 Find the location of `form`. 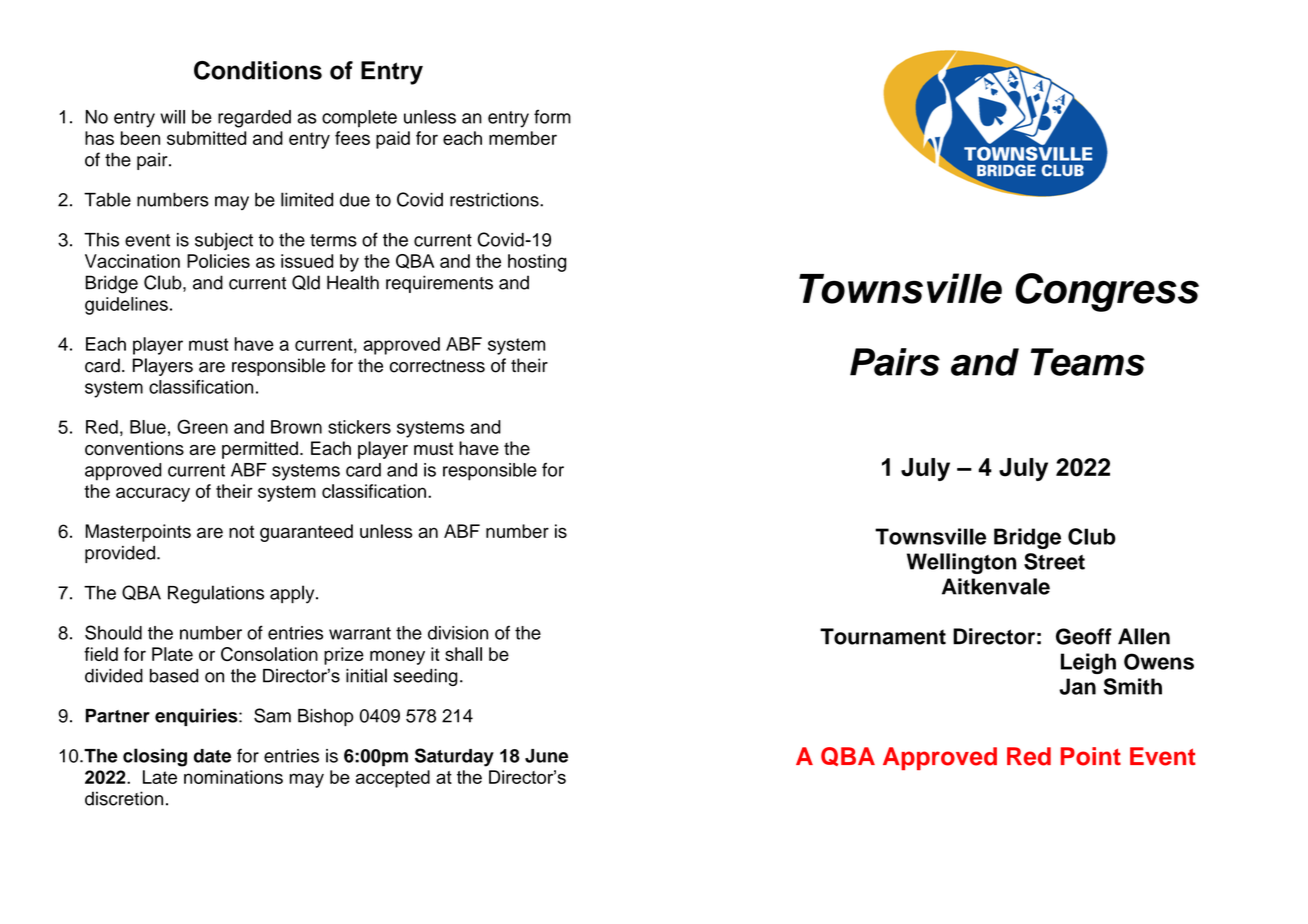

form is located at coordinates (552, 116).
